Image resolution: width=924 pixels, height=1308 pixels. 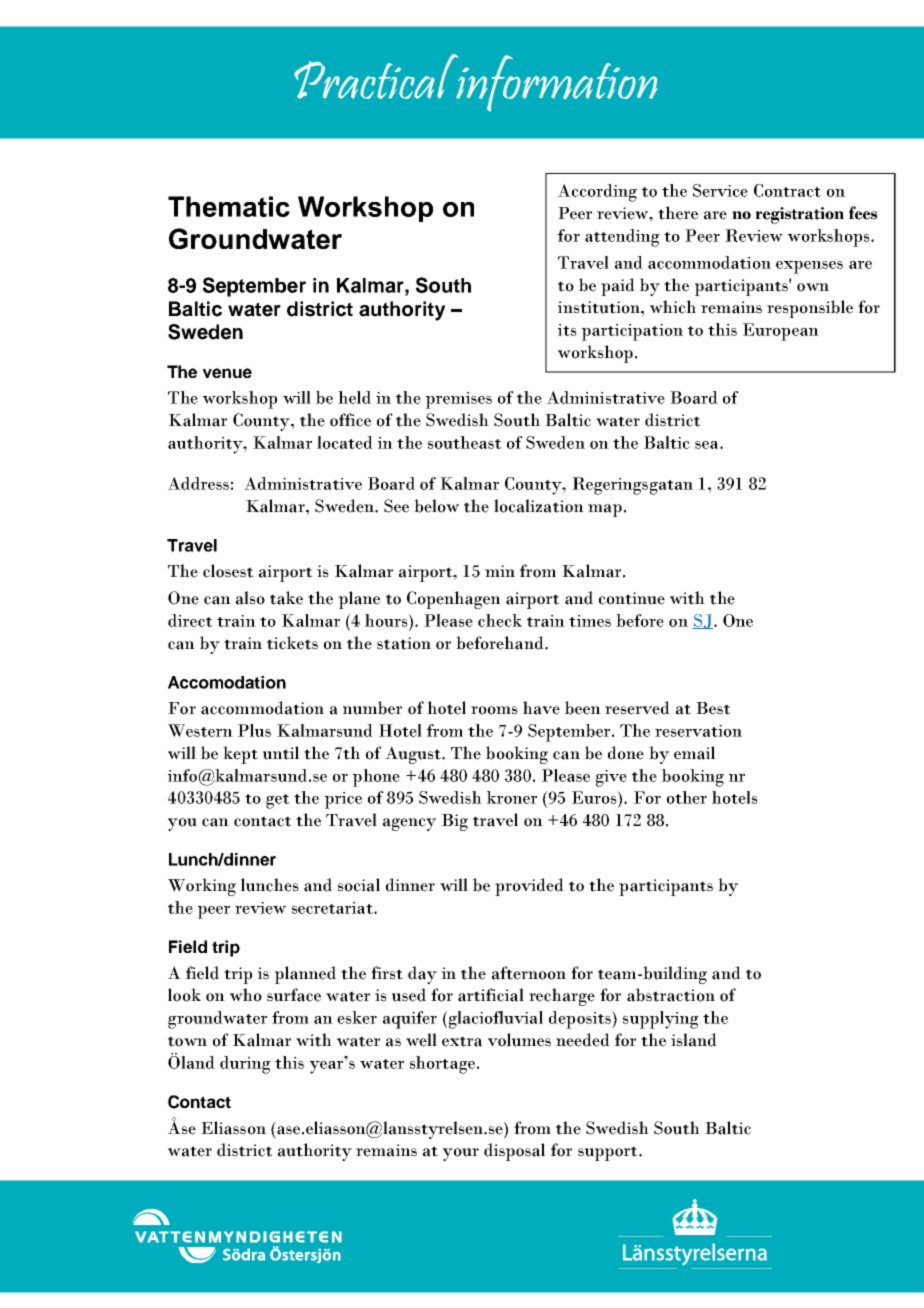 What do you see at coordinates (597, 193) in the screenshot?
I see `According` at bounding box center [597, 193].
